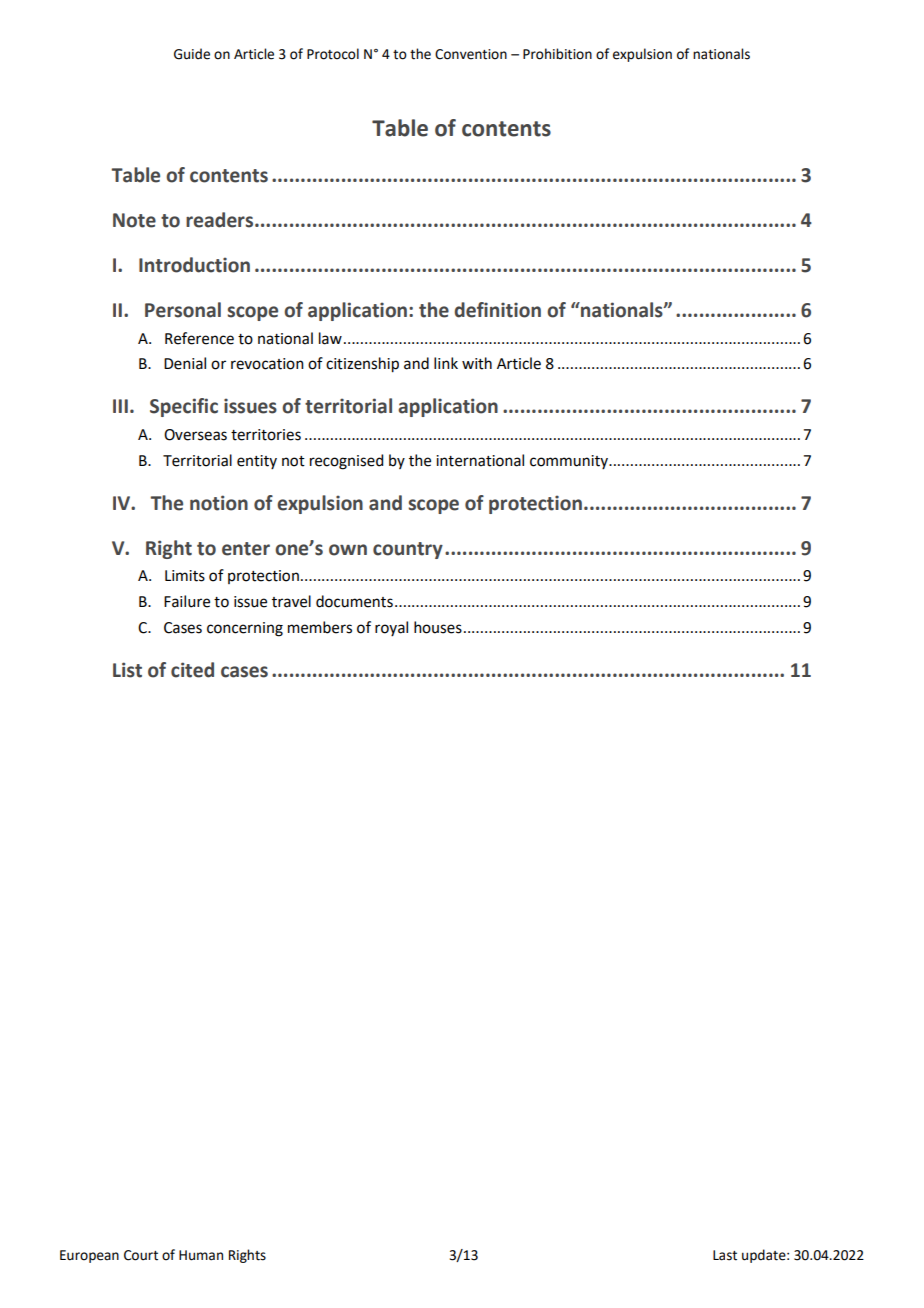  What do you see at coordinates (471, 54) in the screenshot?
I see `Convention` at bounding box center [471, 54].
